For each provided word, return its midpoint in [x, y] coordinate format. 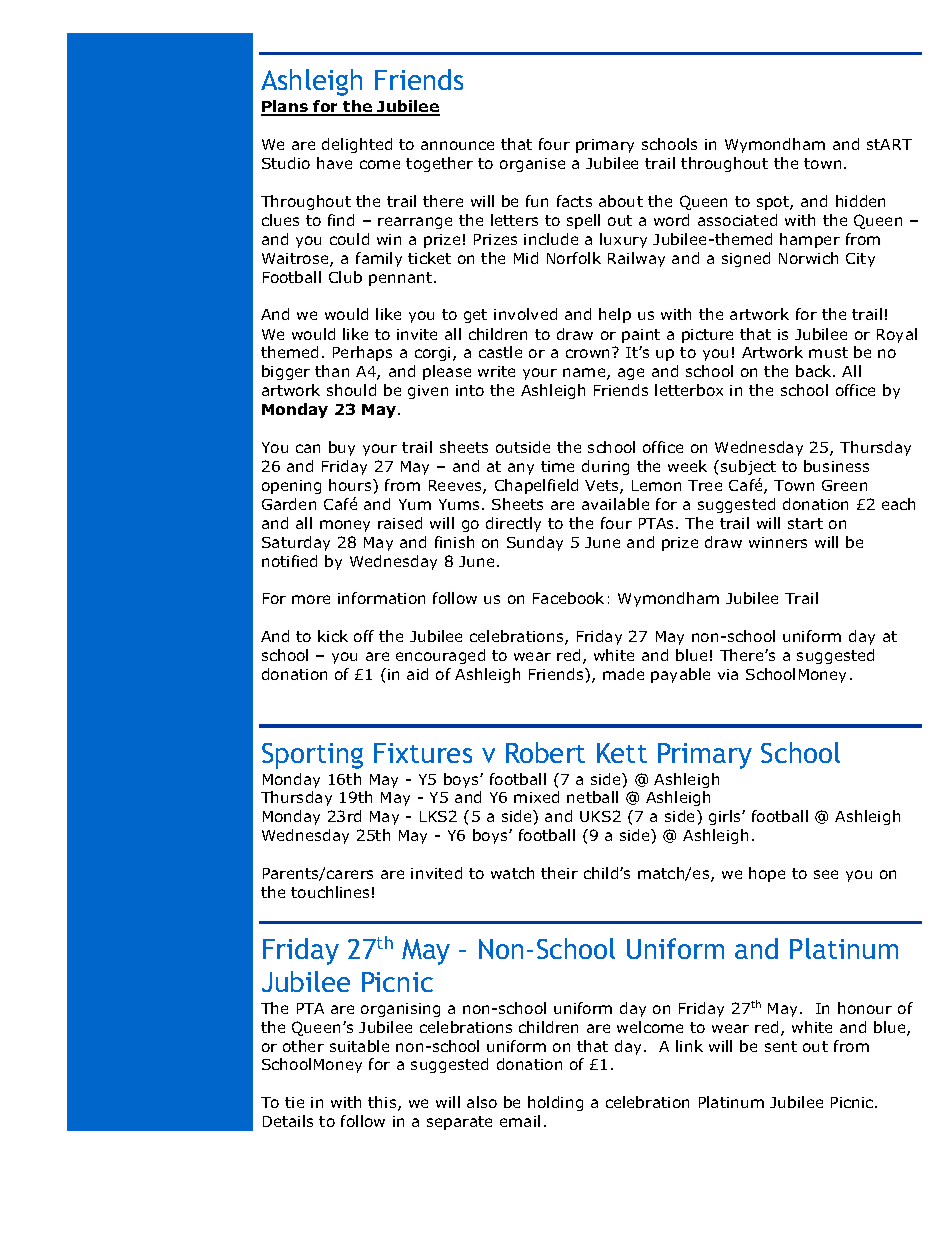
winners [778, 542]
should [351, 390]
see [826, 874]
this [383, 1103]
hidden [860, 201]
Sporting [312, 756]
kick [333, 636]
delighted [357, 145]
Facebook [568, 598]
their [559, 873]
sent [781, 1046]
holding [555, 1103]
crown [587, 353]
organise [532, 165]
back [815, 371]
